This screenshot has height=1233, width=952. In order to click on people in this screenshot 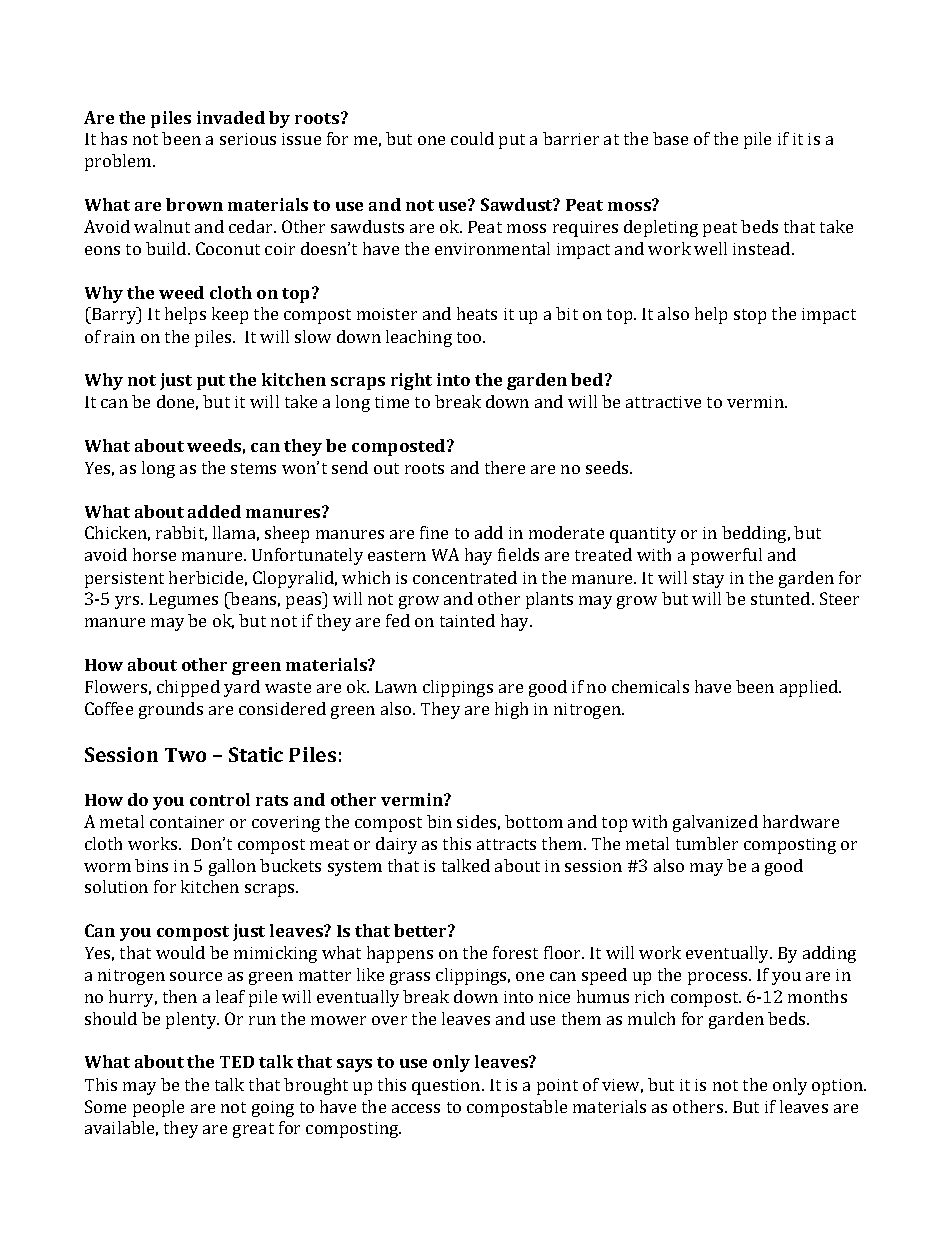, I will do `click(158, 1108)`.
